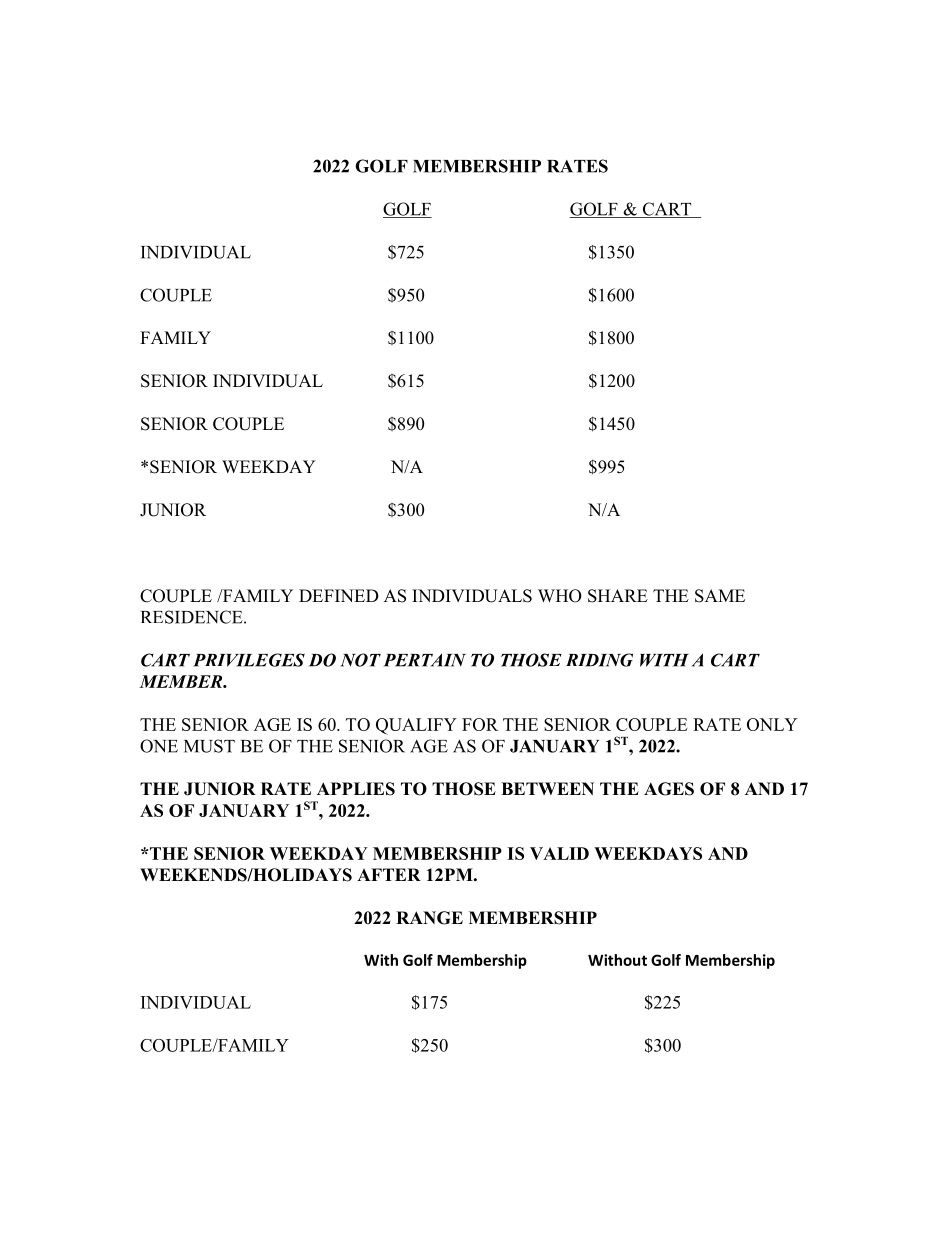 The width and height of the screenshot is (952, 1233). What do you see at coordinates (389, 874) in the screenshot?
I see `AFTER` at bounding box center [389, 874].
